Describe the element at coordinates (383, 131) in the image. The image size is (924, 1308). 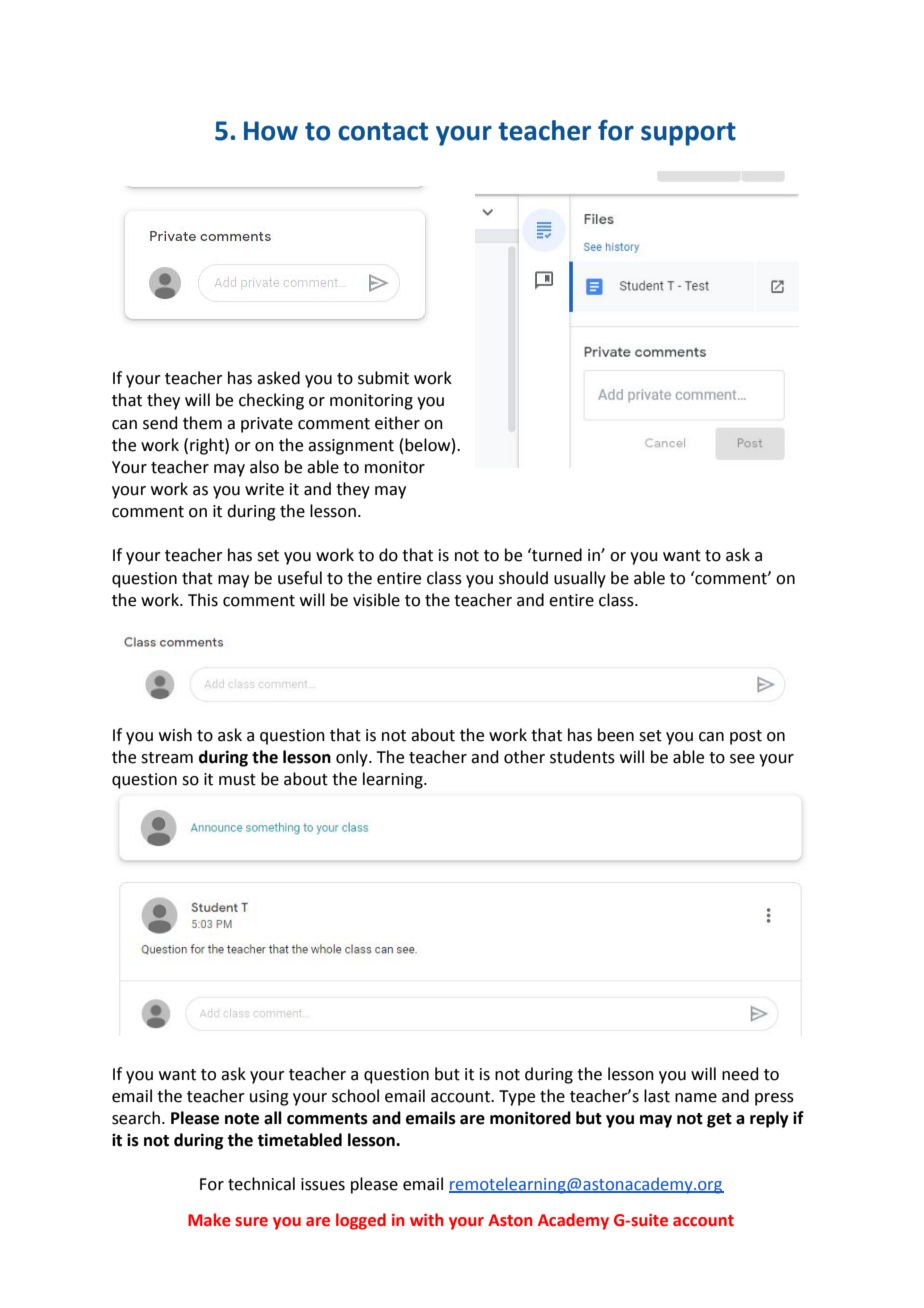
I see `contact` at that location.
